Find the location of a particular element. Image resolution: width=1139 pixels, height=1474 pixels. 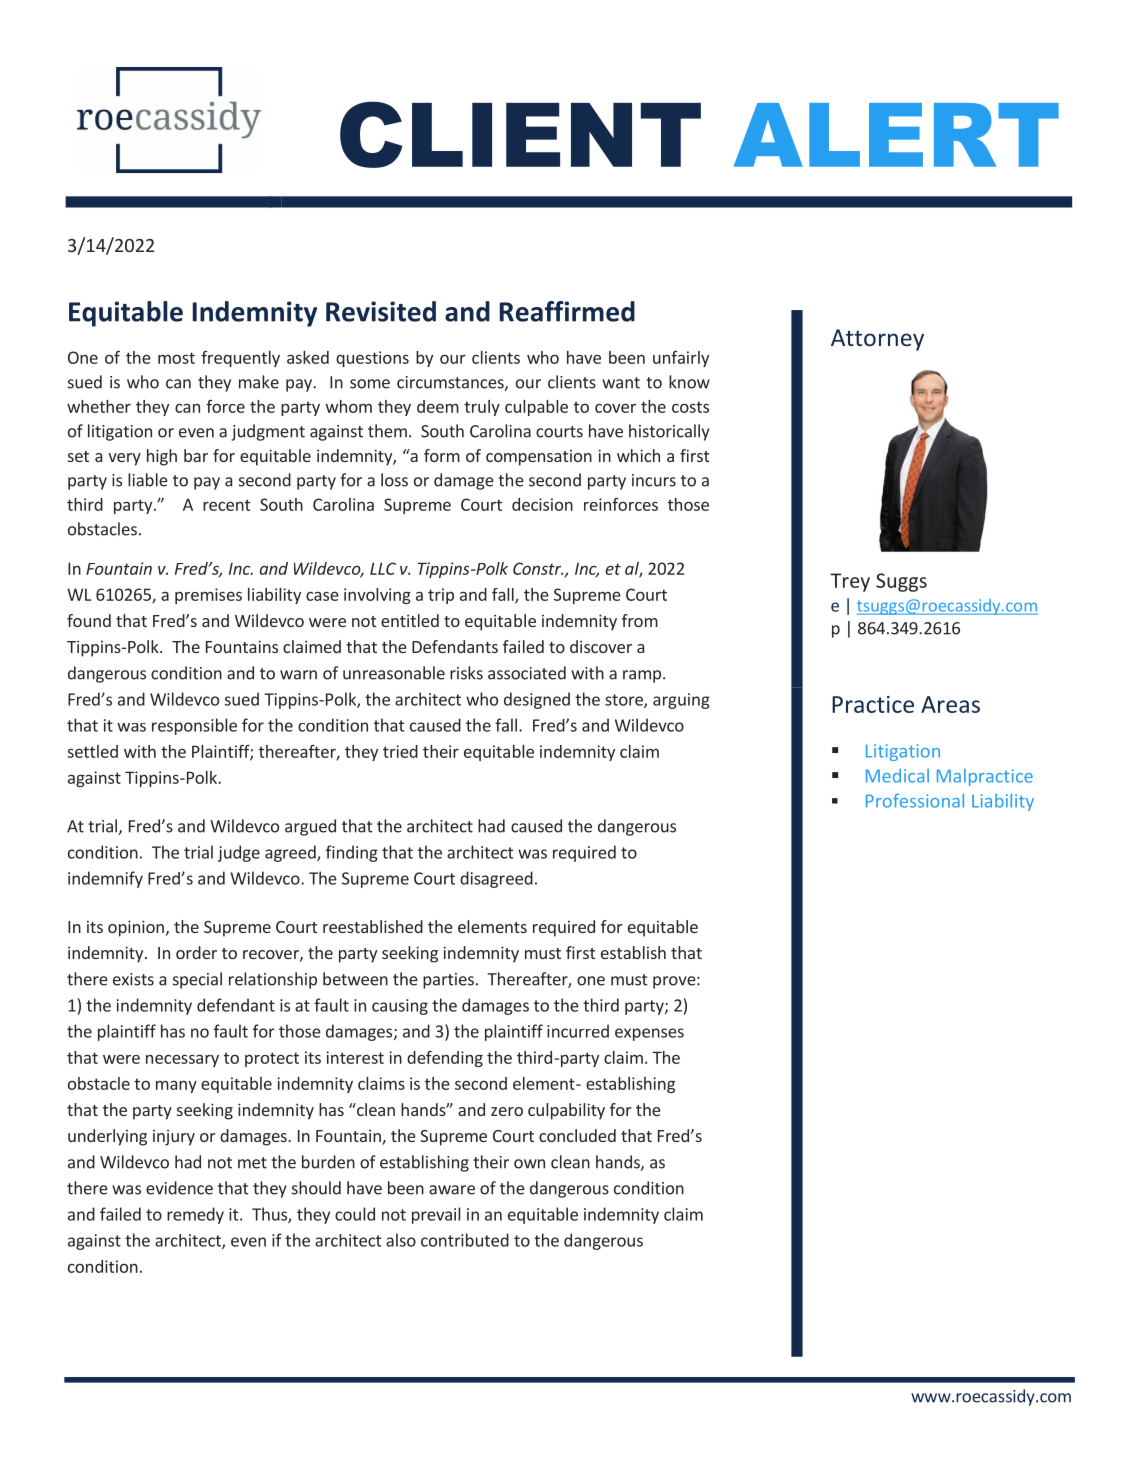

judge is located at coordinates (239, 853).
